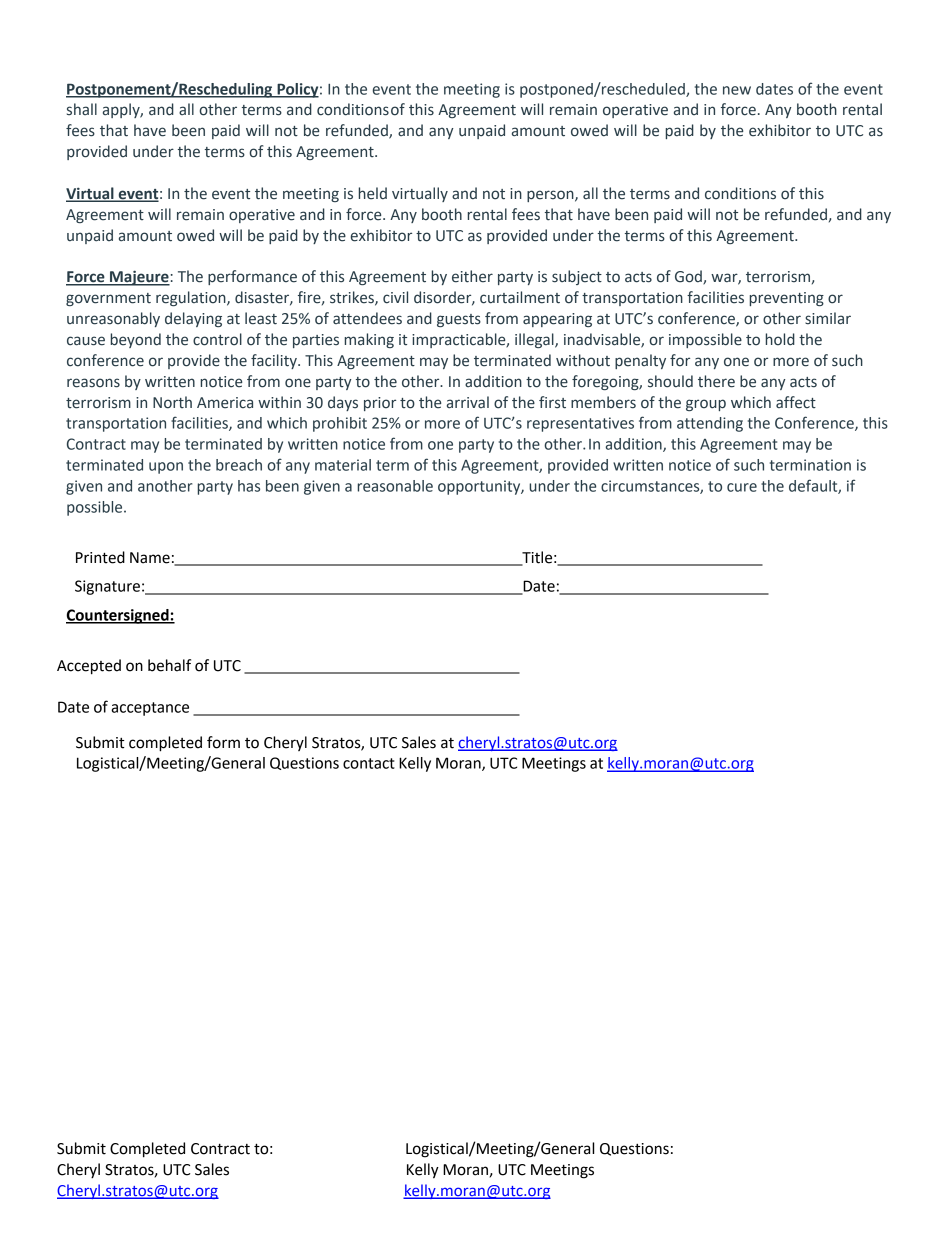 This image has width=952, height=1233. What do you see at coordinates (459, 320) in the image?
I see `guests` at bounding box center [459, 320].
